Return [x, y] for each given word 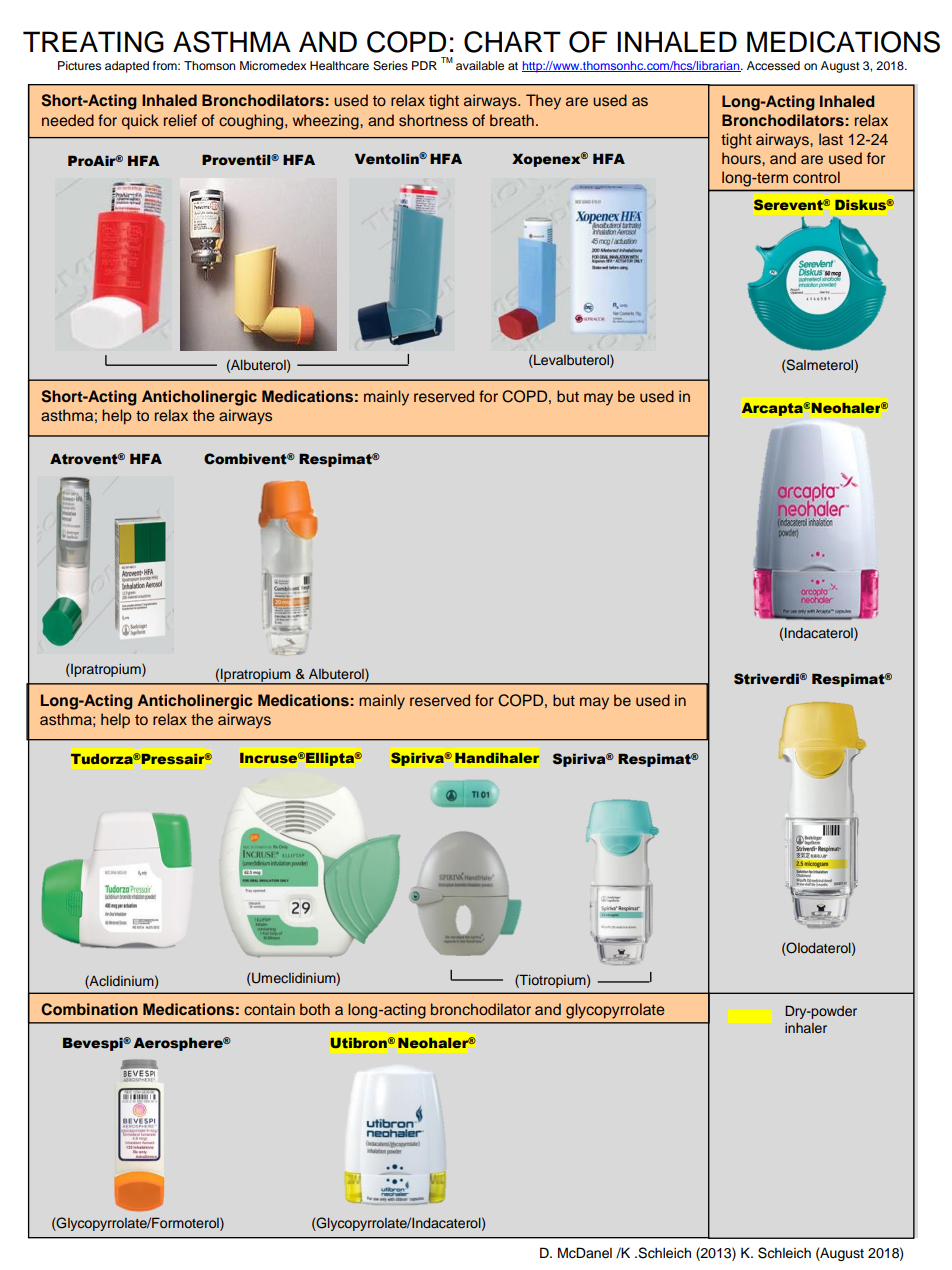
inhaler [806, 1028]
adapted [127, 67]
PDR [424, 65]
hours [742, 158]
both [315, 1009]
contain [269, 1009]
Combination [89, 1009]
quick [140, 122]
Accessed [773, 65]
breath [512, 120]
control [816, 177]
